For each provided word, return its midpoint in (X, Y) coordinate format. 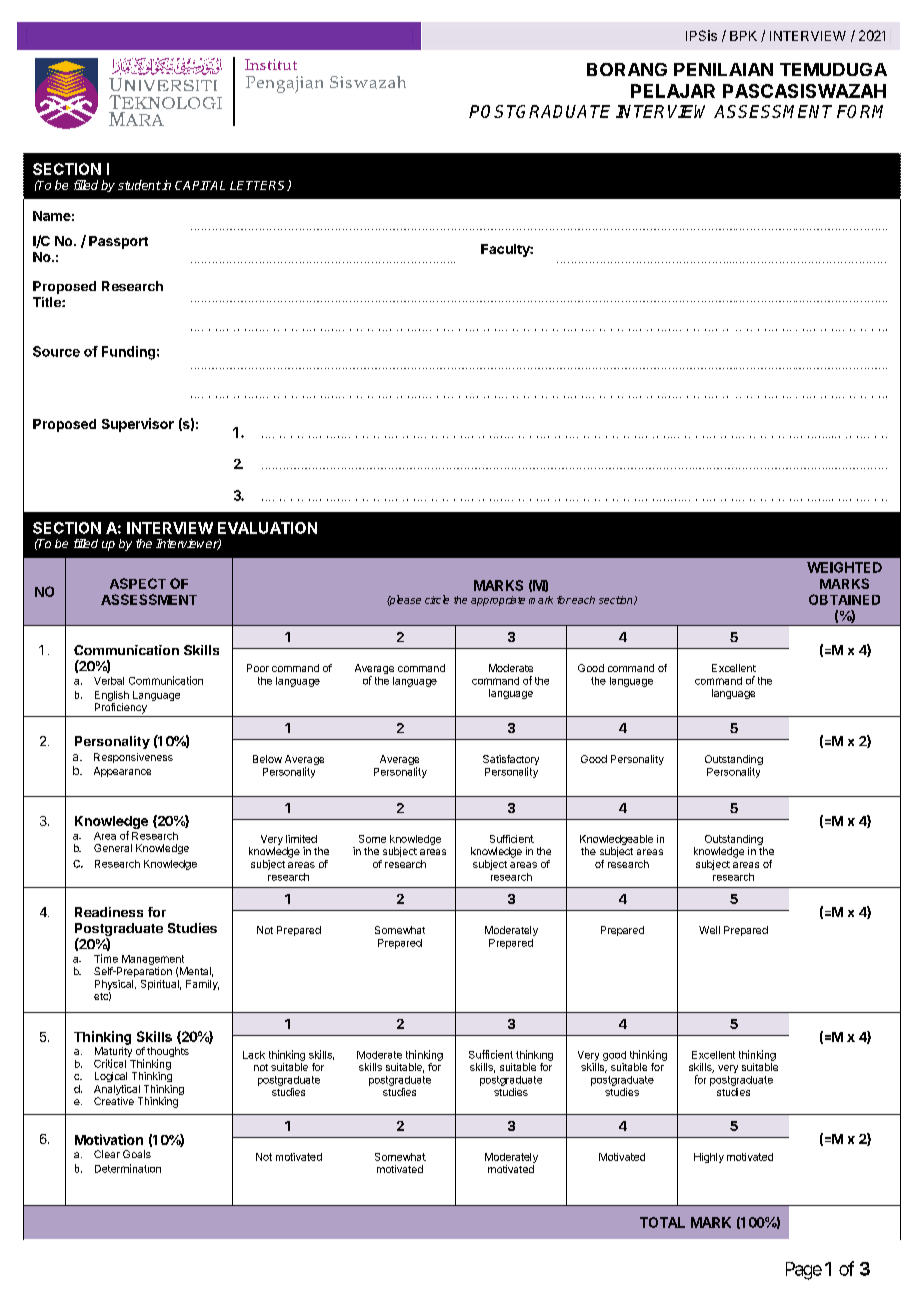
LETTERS (259, 186)
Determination (128, 1168)
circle (437, 599)
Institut (271, 64)
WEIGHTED (844, 567)
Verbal (109, 681)
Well (709, 930)
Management (153, 960)
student (139, 185)
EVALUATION (267, 528)
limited (301, 839)
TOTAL (662, 1222)
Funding (128, 353)
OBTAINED (844, 599)
